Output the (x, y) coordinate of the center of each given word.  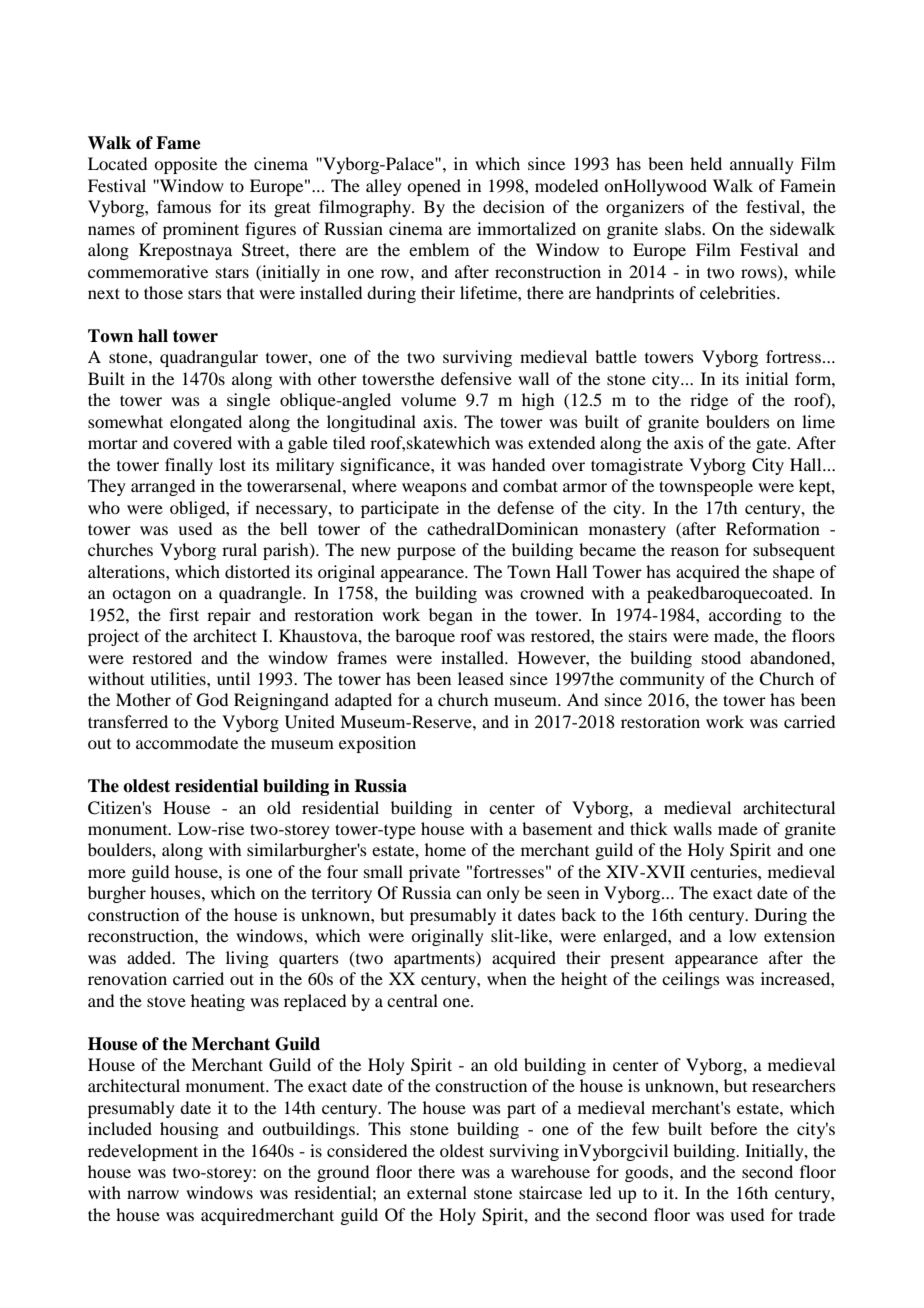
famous (184, 206)
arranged (163, 487)
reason (695, 551)
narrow (153, 1194)
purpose (426, 553)
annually (762, 165)
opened (434, 187)
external (437, 1192)
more (107, 873)
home (445, 849)
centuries (724, 871)
